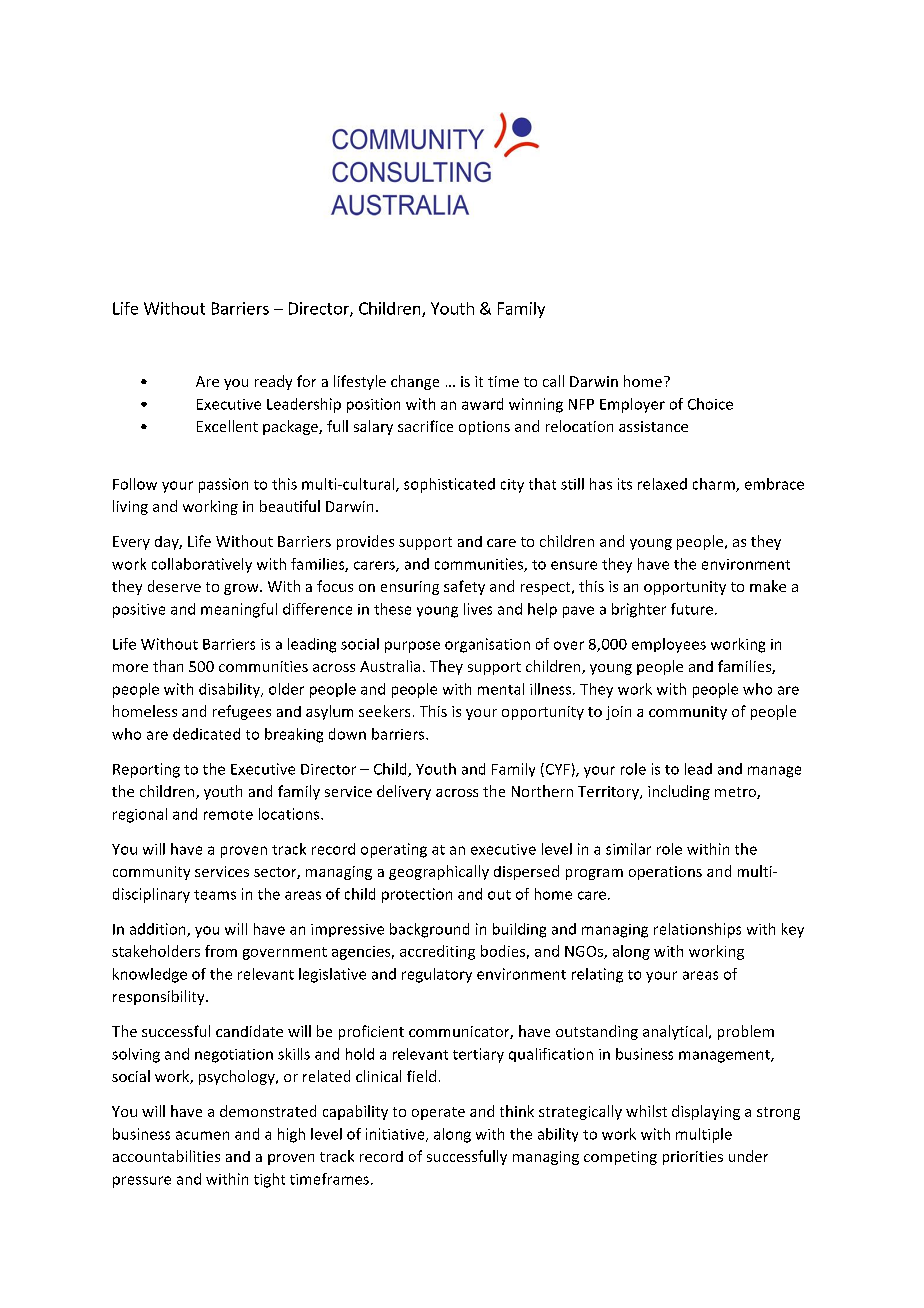 The height and width of the image is (1308, 924). Describe the element at coordinates (487, 645) in the image. I see `organisation` at that location.
